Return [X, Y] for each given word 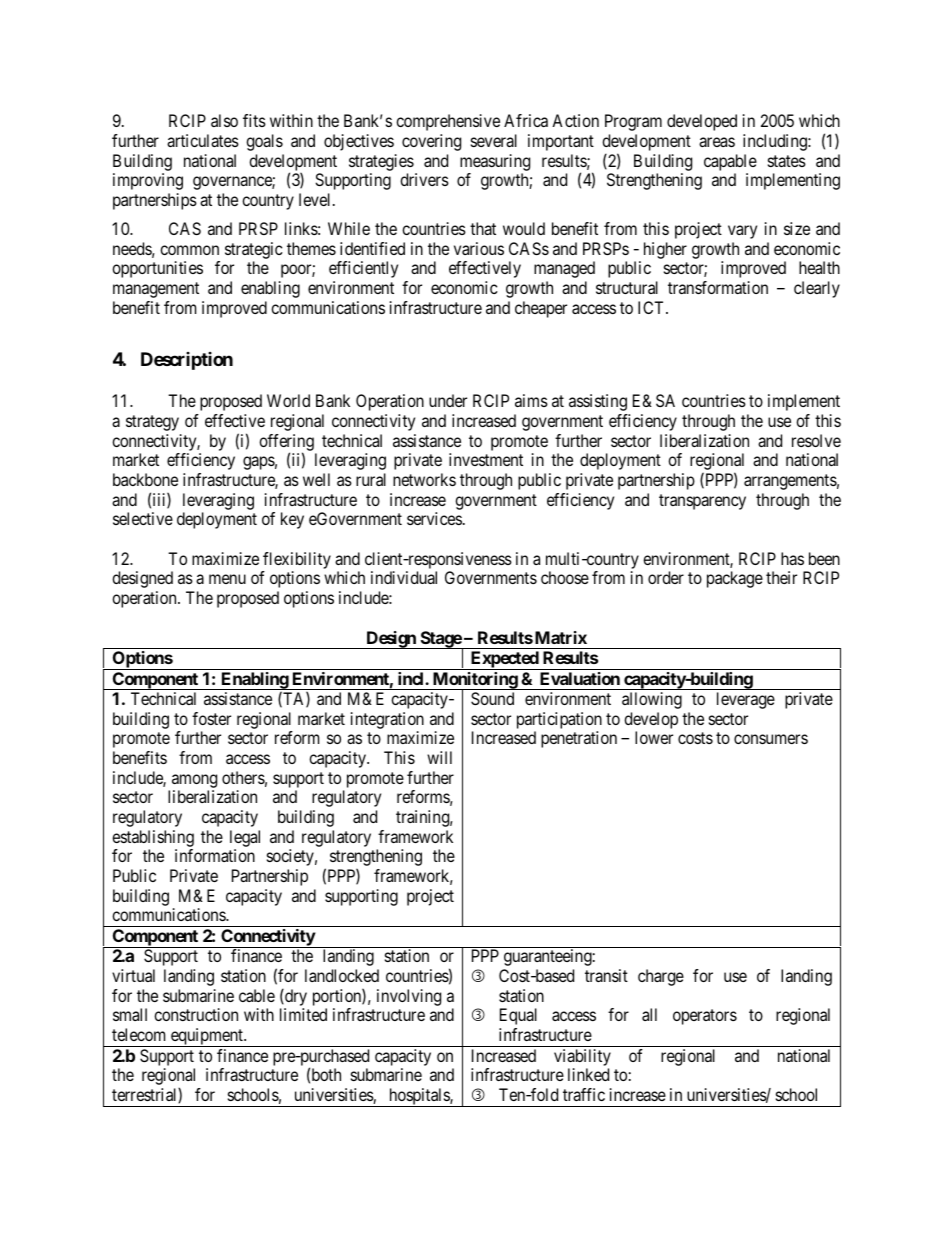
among [194, 781]
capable [730, 162]
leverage [746, 700]
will [439, 757]
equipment [207, 1037]
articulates [203, 140]
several [494, 140]
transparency [702, 502]
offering [286, 443]
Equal [518, 1016]
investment [486, 459]
